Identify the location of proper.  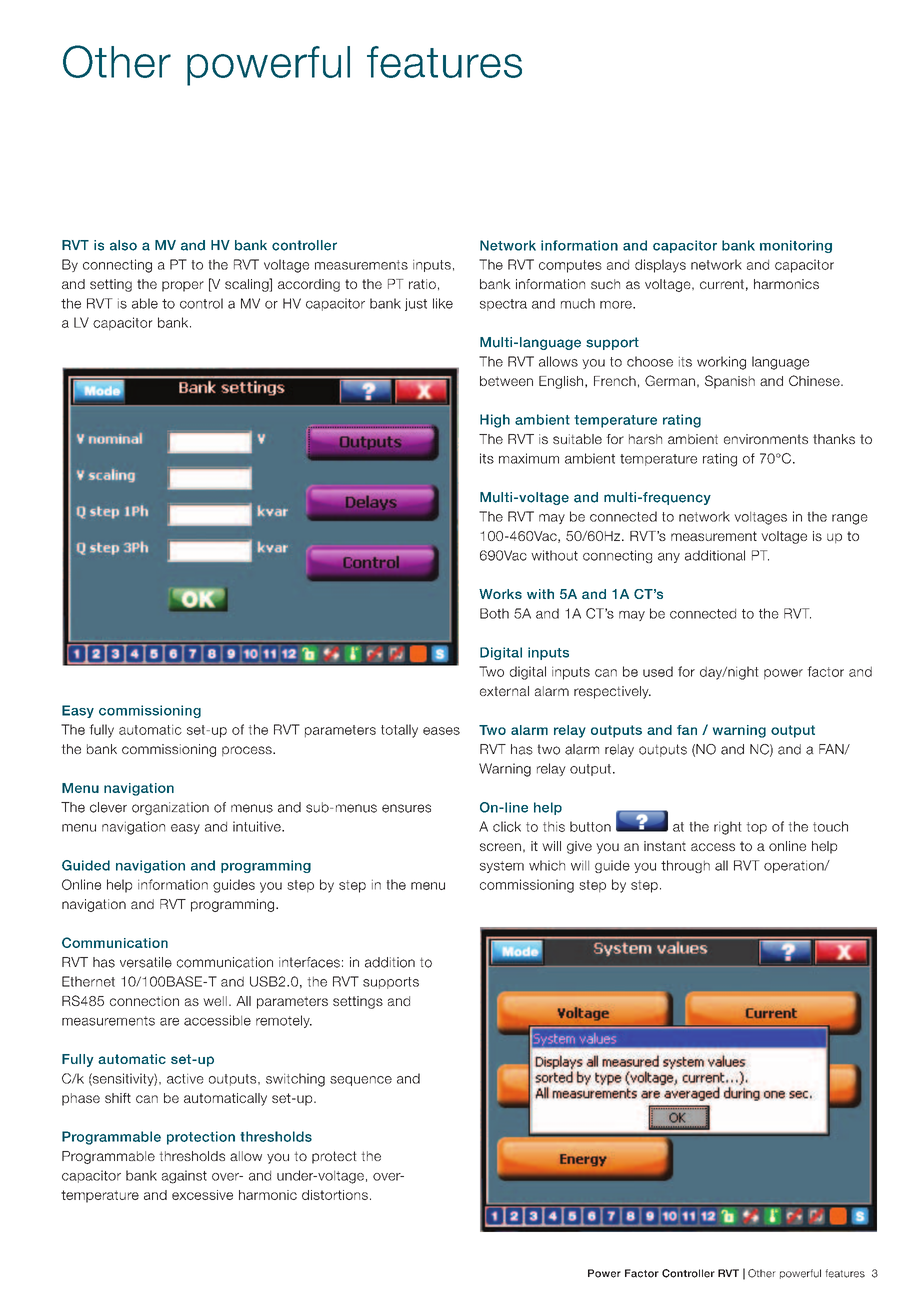
(183, 286).
